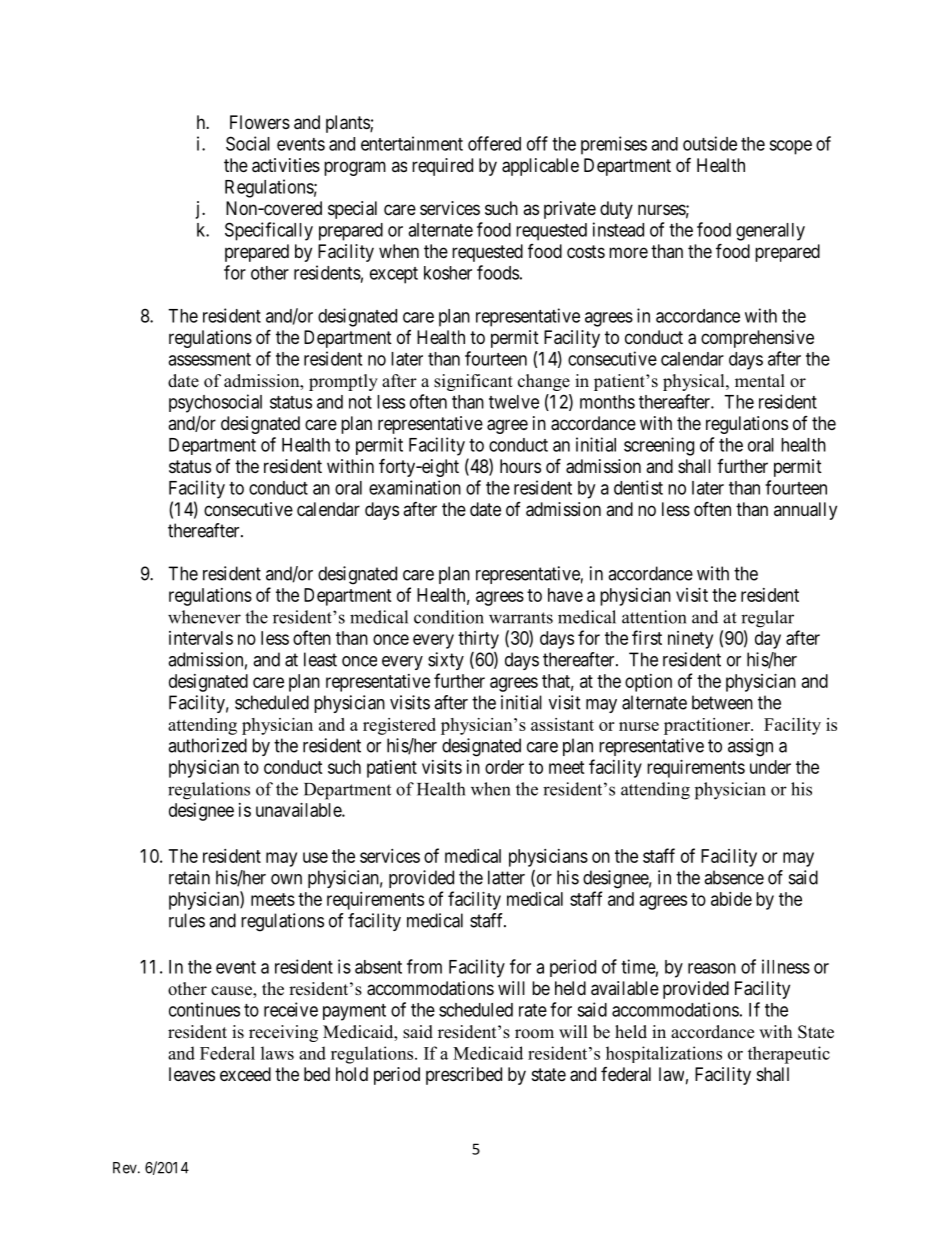  What do you see at coordinates (473, 382) in the document?
I see `significant` at bounding box center [473, 382].
